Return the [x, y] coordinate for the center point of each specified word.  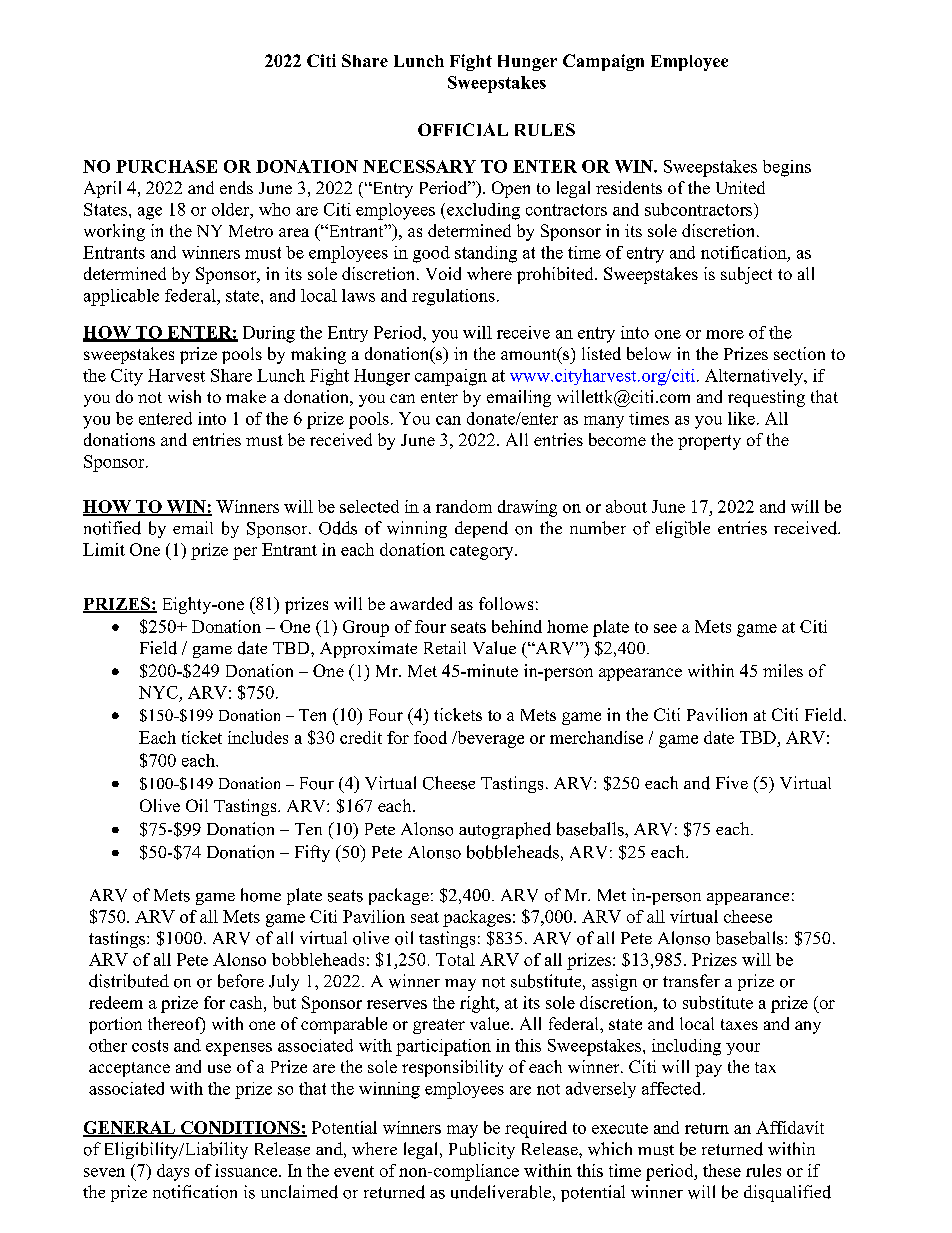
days [173, 1172]
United [740, 187]
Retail [445, 647]
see [665, 628]
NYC [158, 692]
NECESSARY [419, 166]
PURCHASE [166, 166]
